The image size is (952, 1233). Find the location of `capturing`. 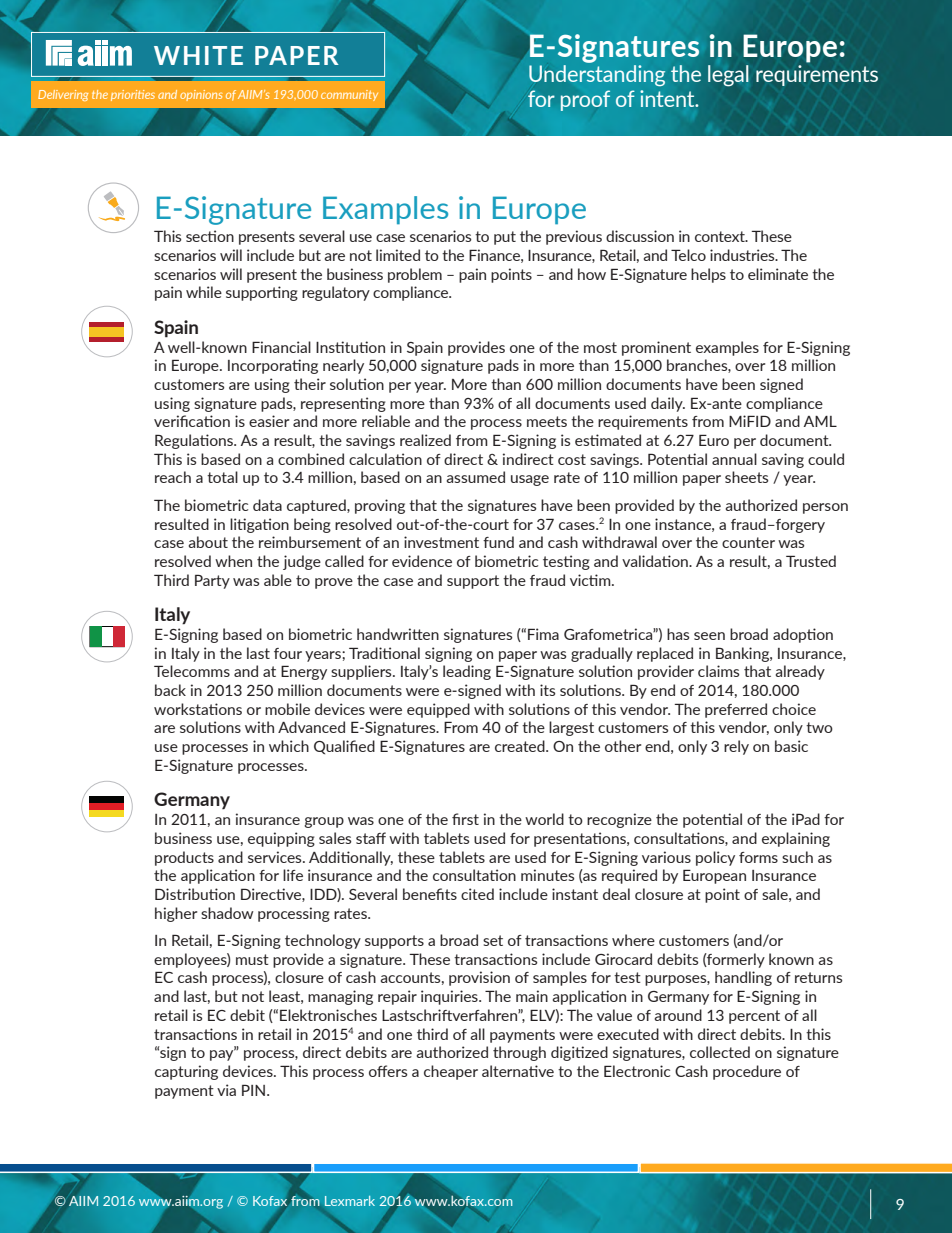

capturing is located at coordinates (186, 1072).
